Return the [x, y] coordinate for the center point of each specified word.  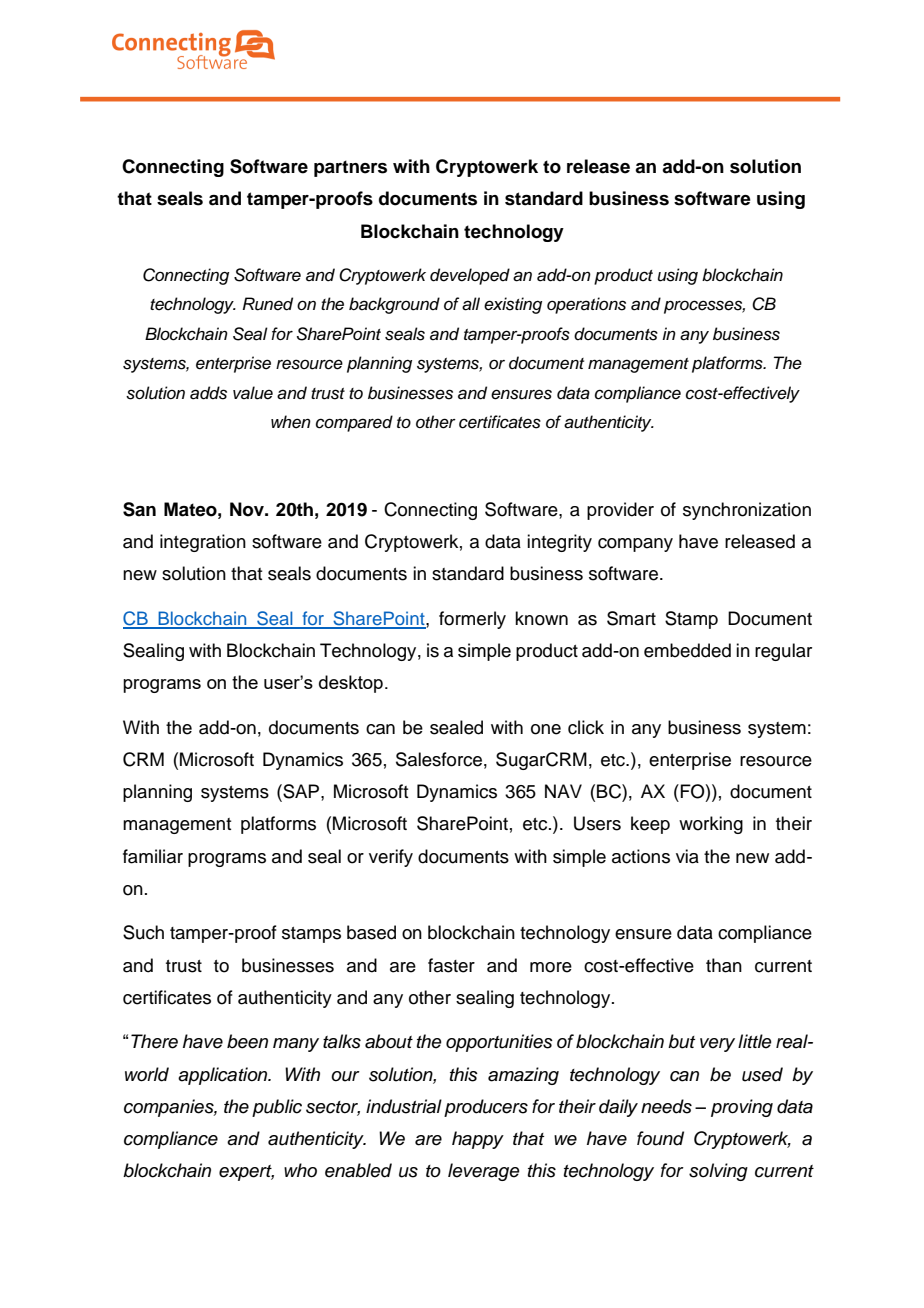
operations [586, 305]
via [687, 856]
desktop [351, 684]
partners [350, 168]
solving [718, 1172]
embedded [687, 650]
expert [246, 1173]
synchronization [747, 511]
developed [470, 276]
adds [208, 393]
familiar [153, 856]
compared [354, 423]
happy [478, 1140]
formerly [472, 620]
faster [451, 965]
